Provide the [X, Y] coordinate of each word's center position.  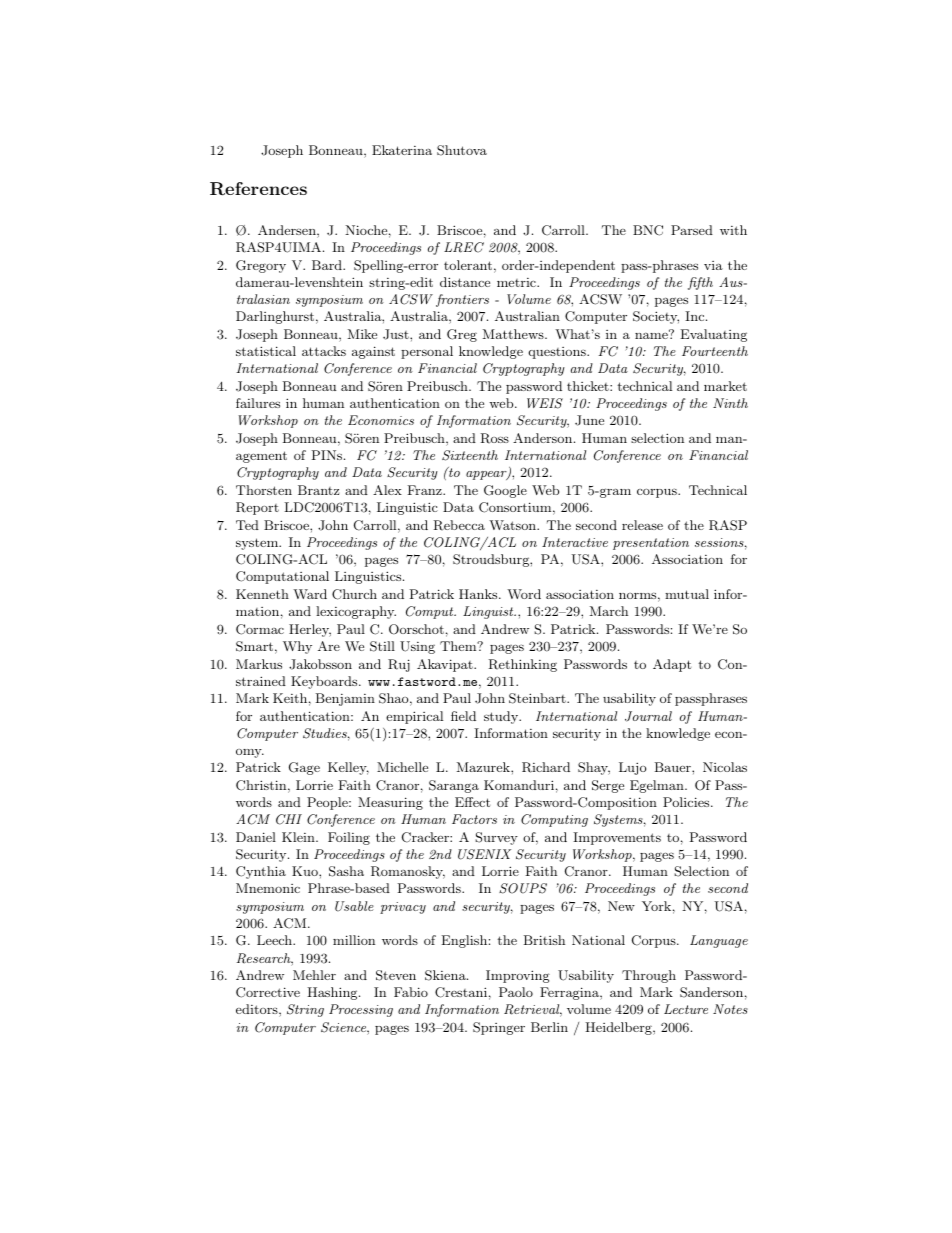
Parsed [692, 230]
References [258, 189]
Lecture [686, 1009]
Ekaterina [402, 150]
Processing [361, 1010]
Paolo [516, 992]
